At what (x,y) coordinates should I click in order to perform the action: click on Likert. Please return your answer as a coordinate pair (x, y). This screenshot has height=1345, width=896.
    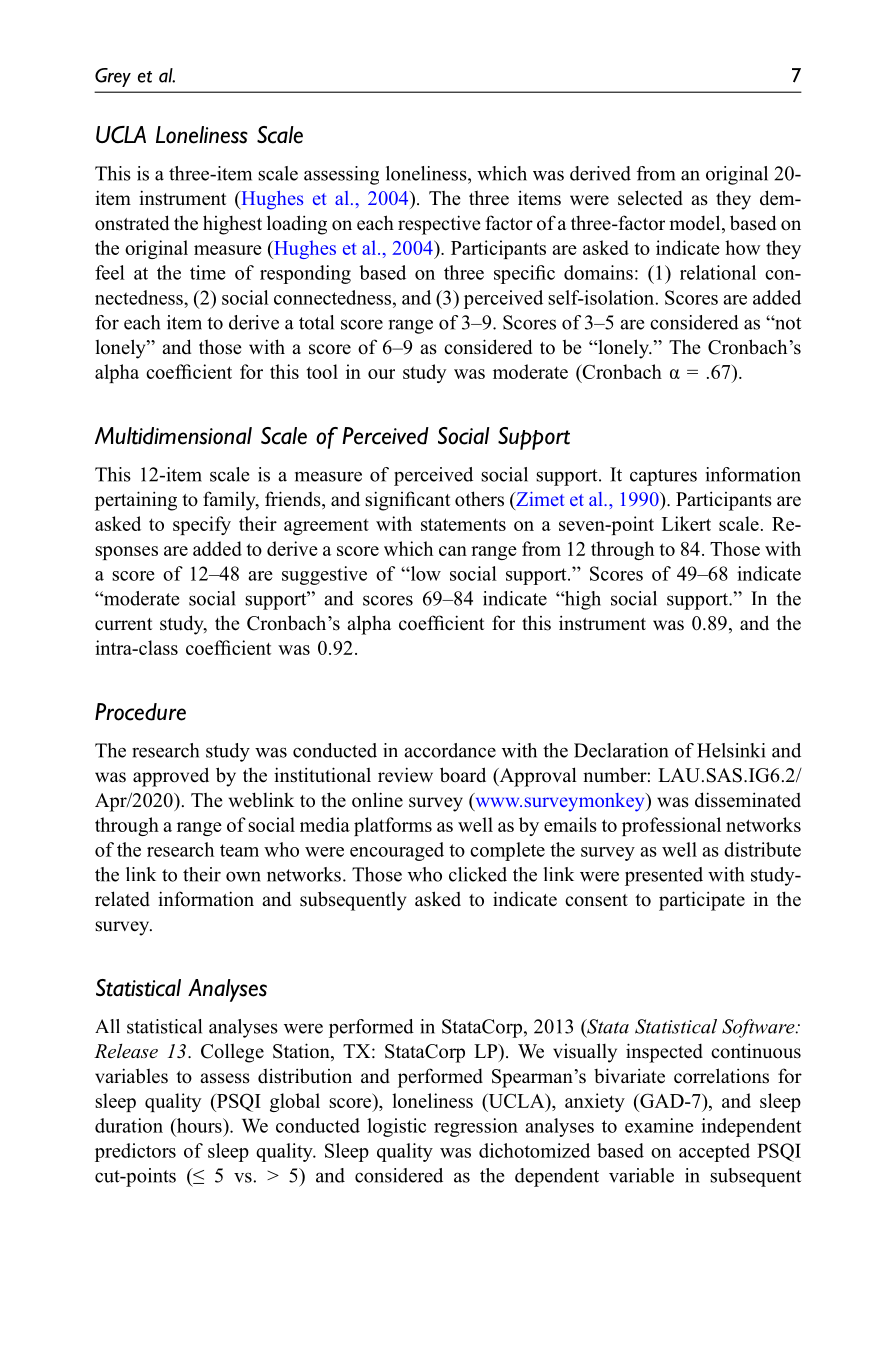
    Looking at the image, I should click on (686, 523).
